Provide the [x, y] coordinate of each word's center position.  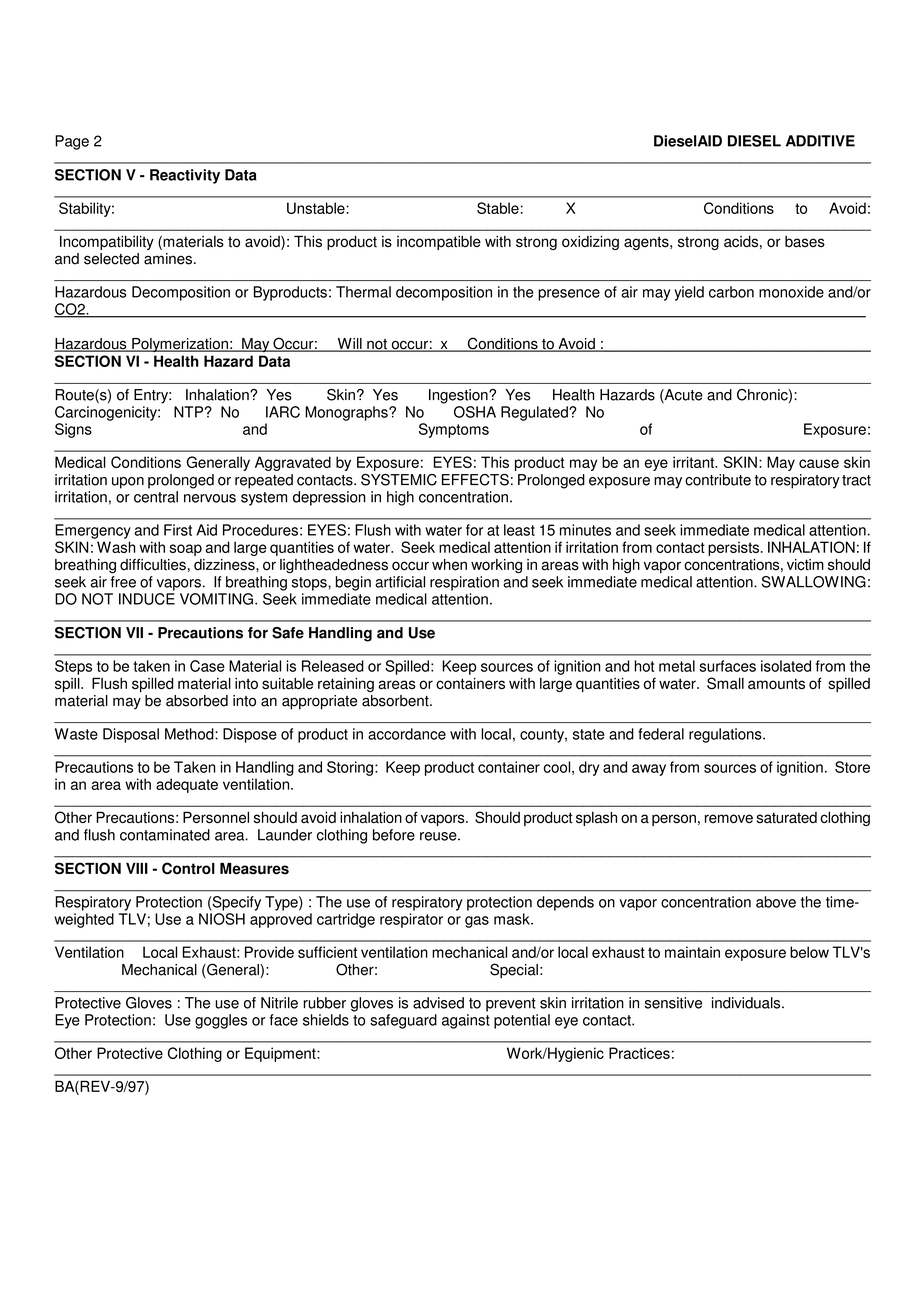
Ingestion [459, 396]
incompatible [439, 243]
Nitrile [279, 1003]
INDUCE [147, 599]
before [394, 835]
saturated [787, 818]
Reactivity [185, 176]
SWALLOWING [814, 582]
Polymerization [180, 345]
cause [819, 463]
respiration [464, 583]
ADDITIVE [820, 141]
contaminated [165, 835]
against [466, 1021]
